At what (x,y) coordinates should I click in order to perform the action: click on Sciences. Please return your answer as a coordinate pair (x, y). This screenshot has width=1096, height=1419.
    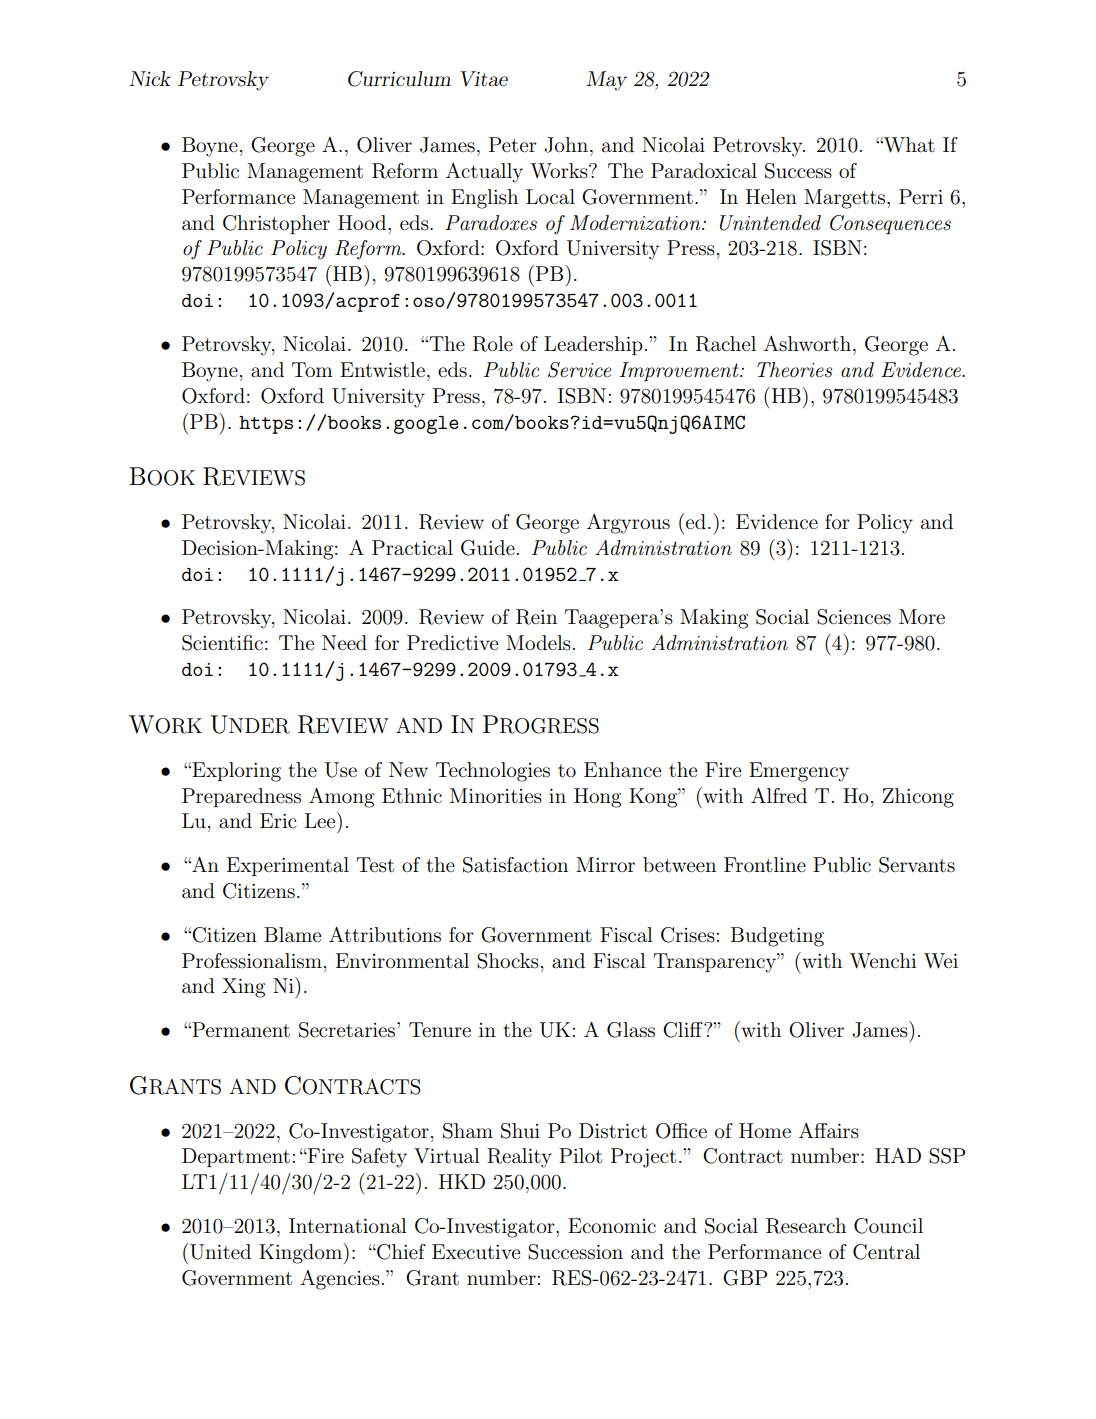
    Looking at the image, I should click on (854, 617).
